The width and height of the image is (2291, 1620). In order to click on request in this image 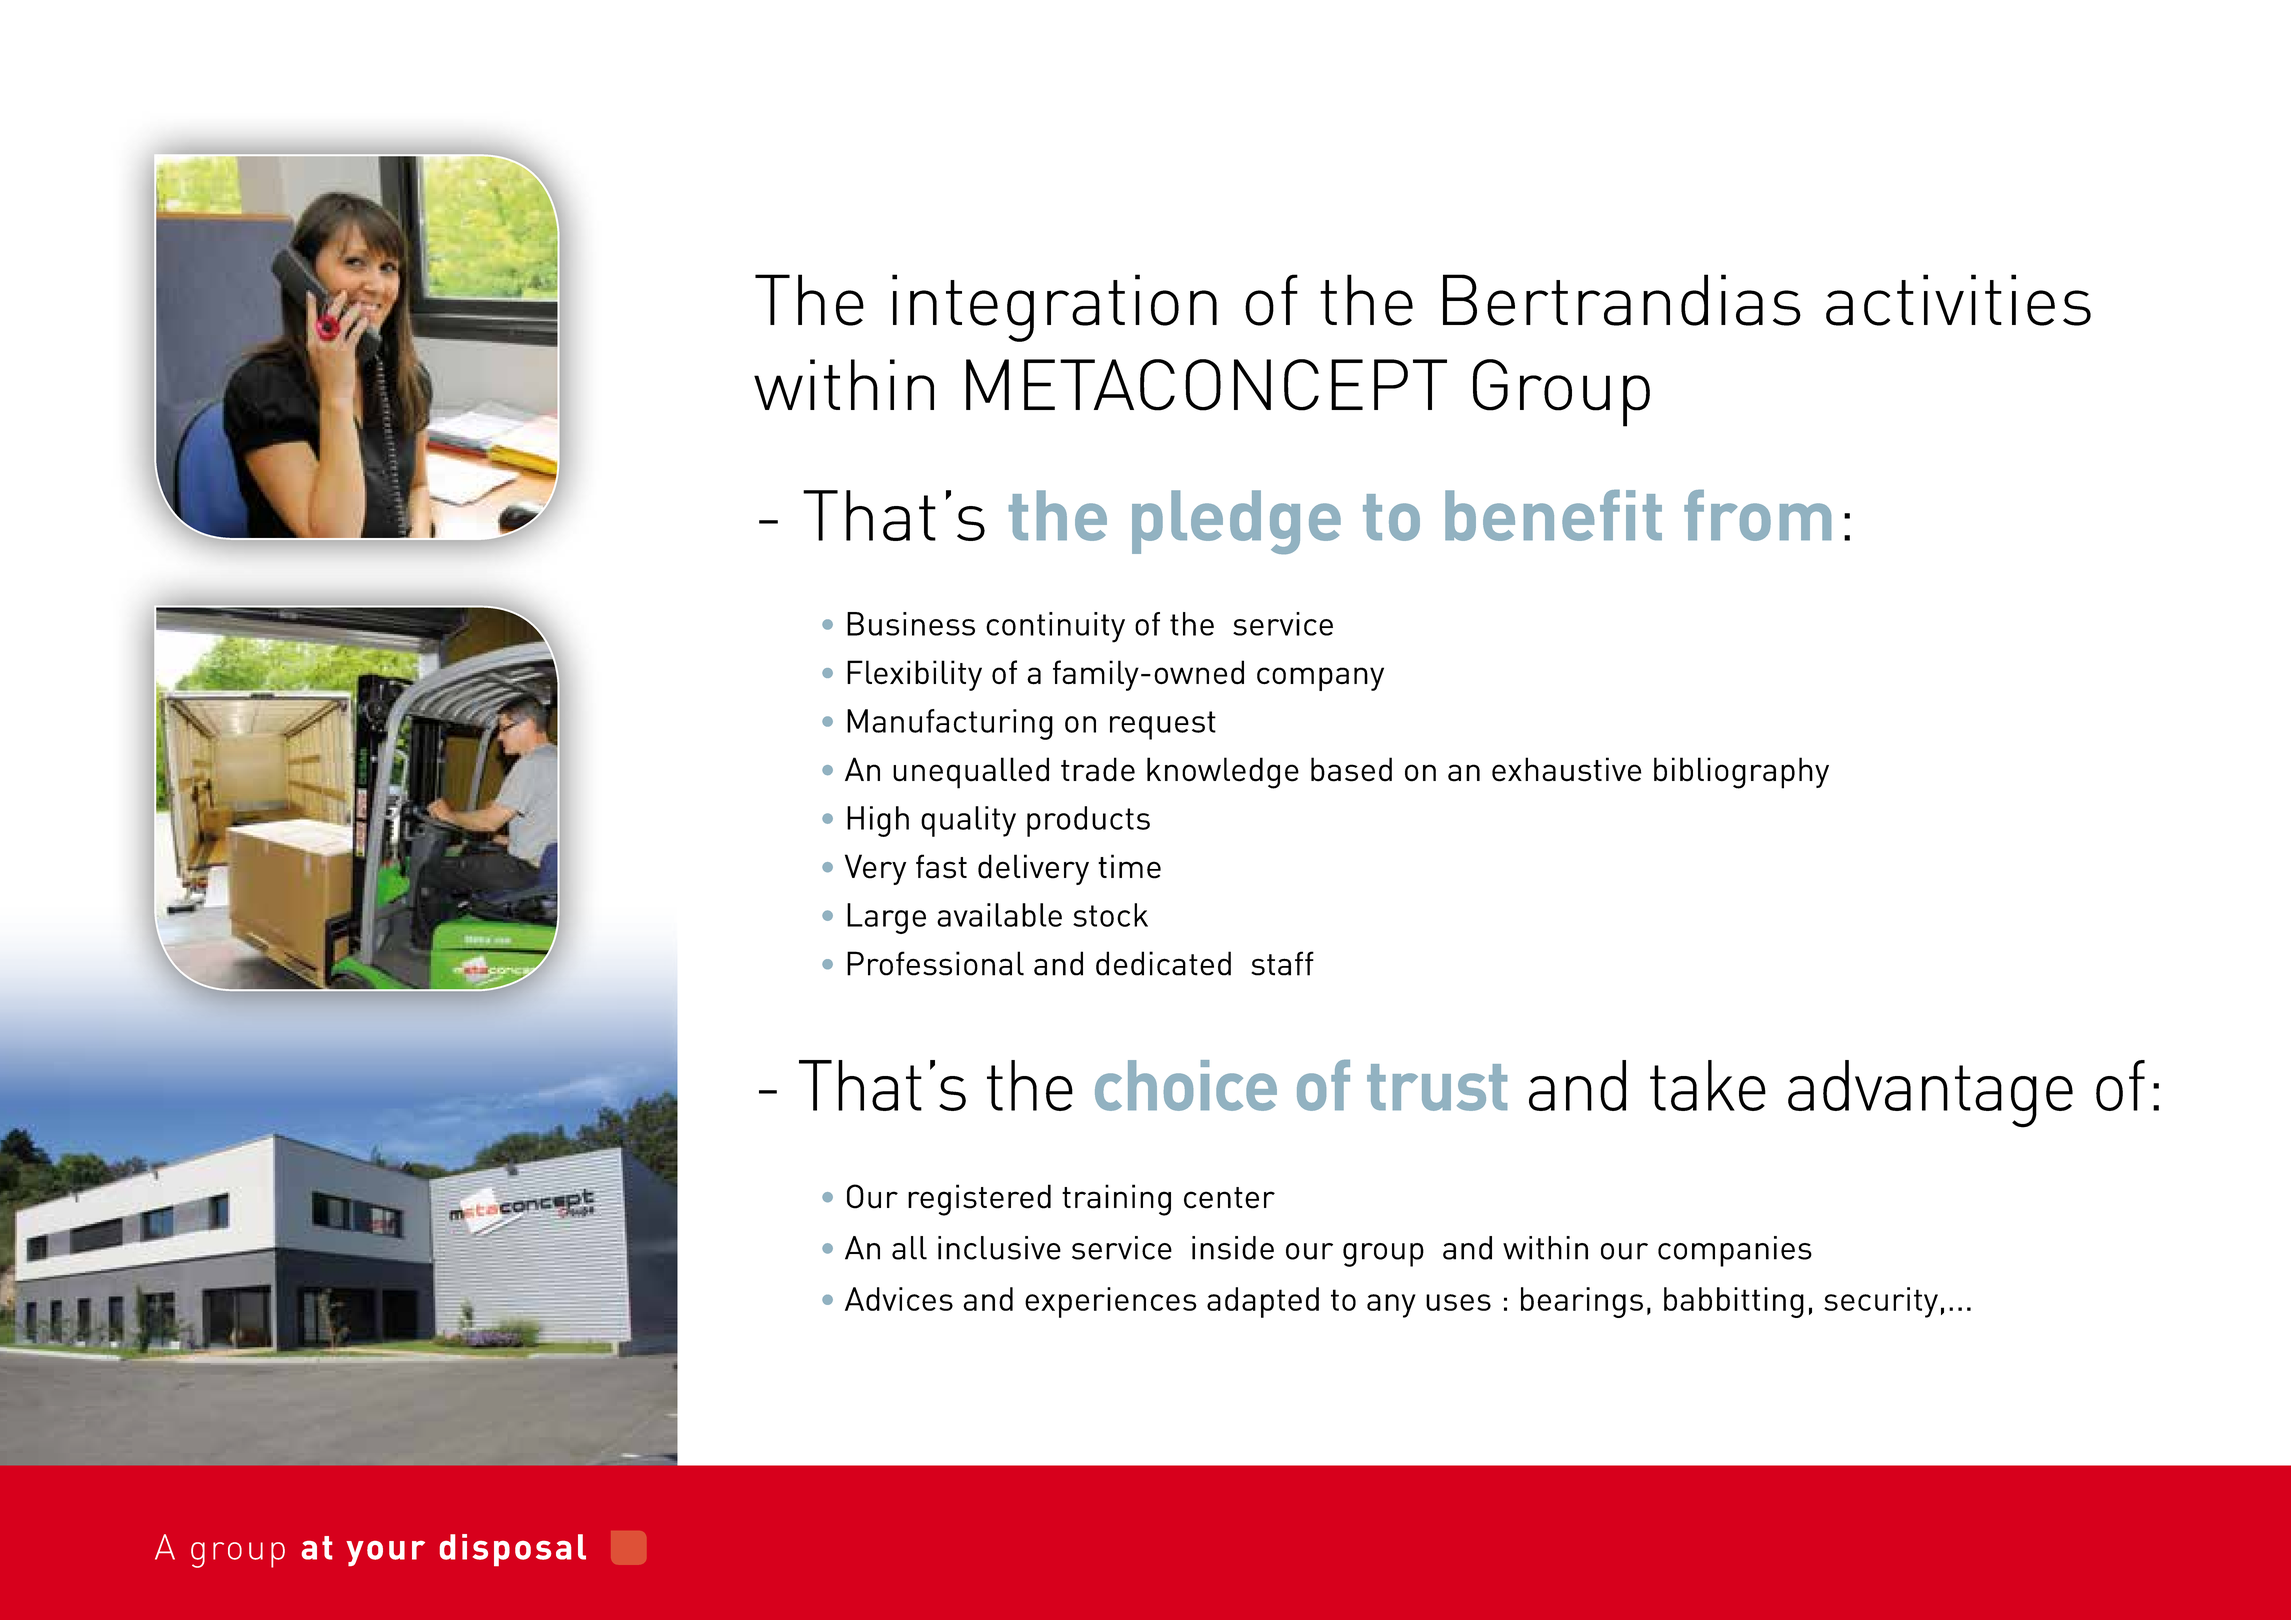, I will do `click(1163, 725)`.
